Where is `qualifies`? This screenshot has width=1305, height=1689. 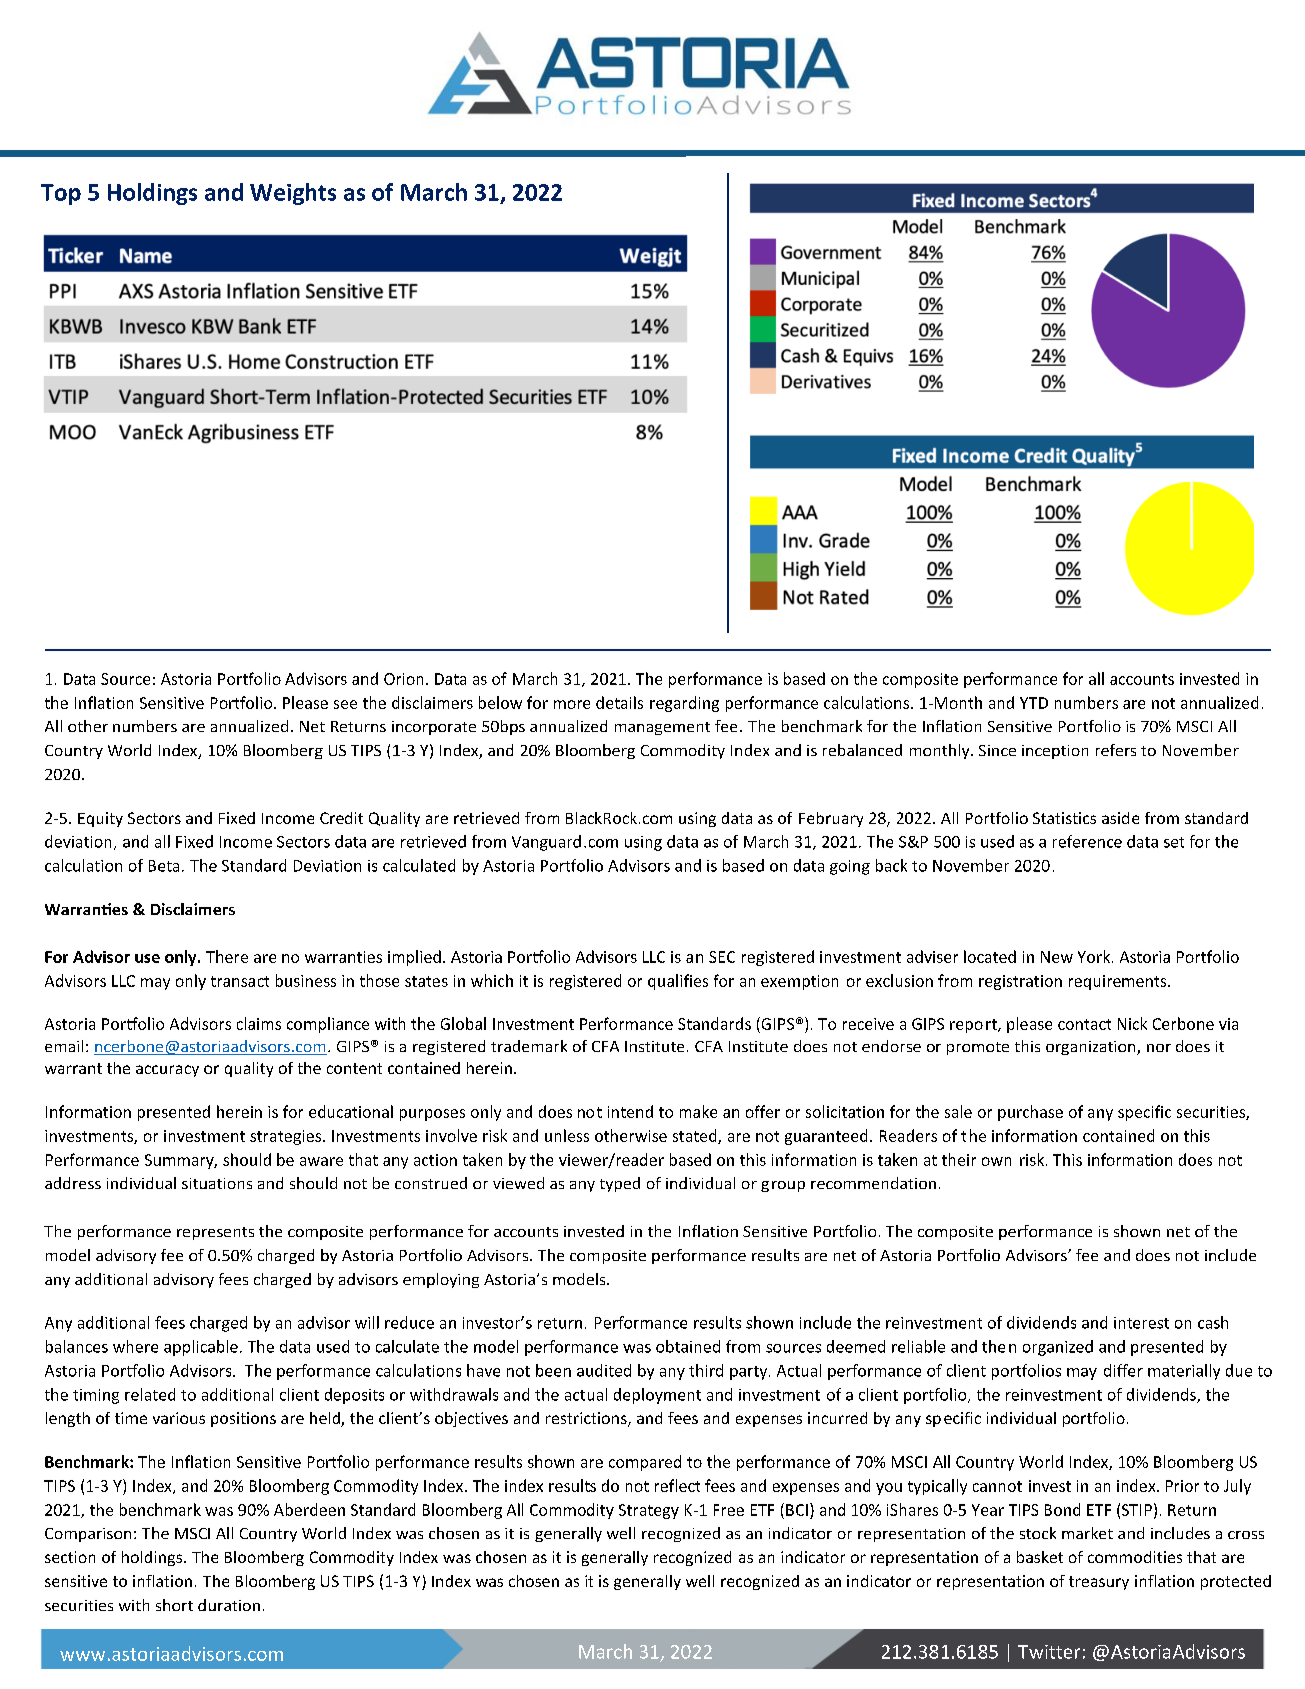 qualifies is located at coordinates (678, 982).
